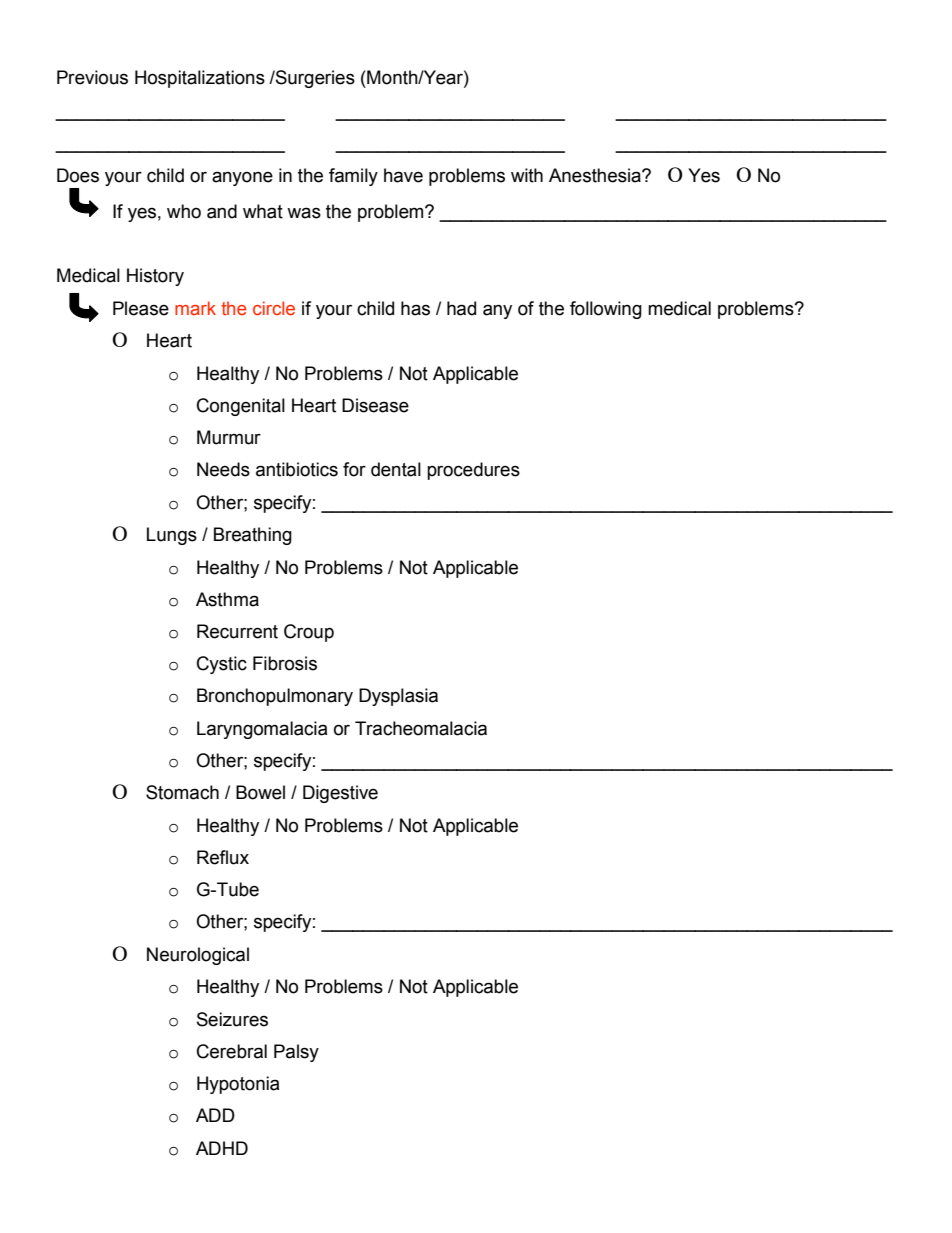  Describe the element at coordinates (398, 697) in the page. I see `Dysplasia` at that location.
